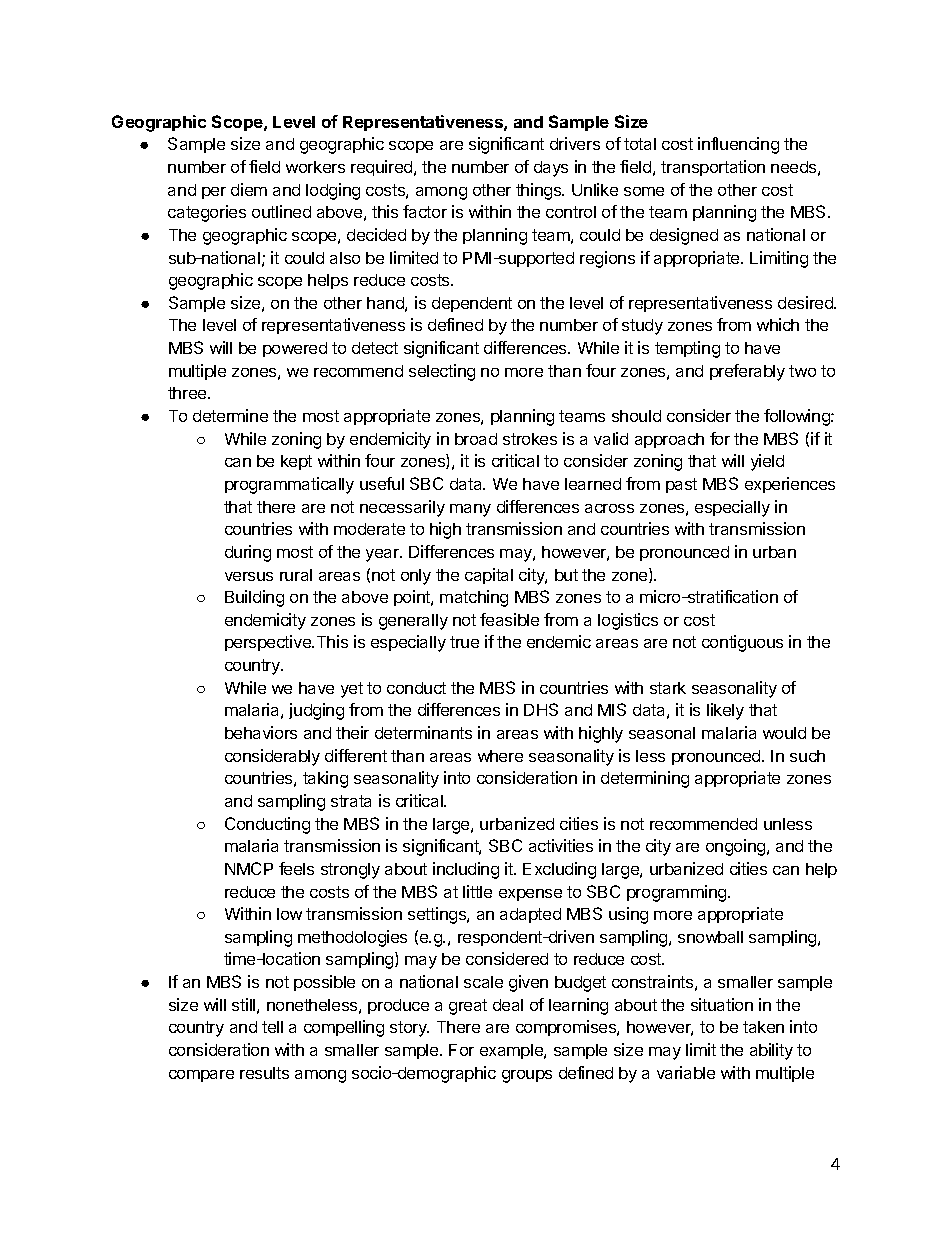  Describe the element at coordinates (295, 349) in the screenshot. I see `powered` at that location.
